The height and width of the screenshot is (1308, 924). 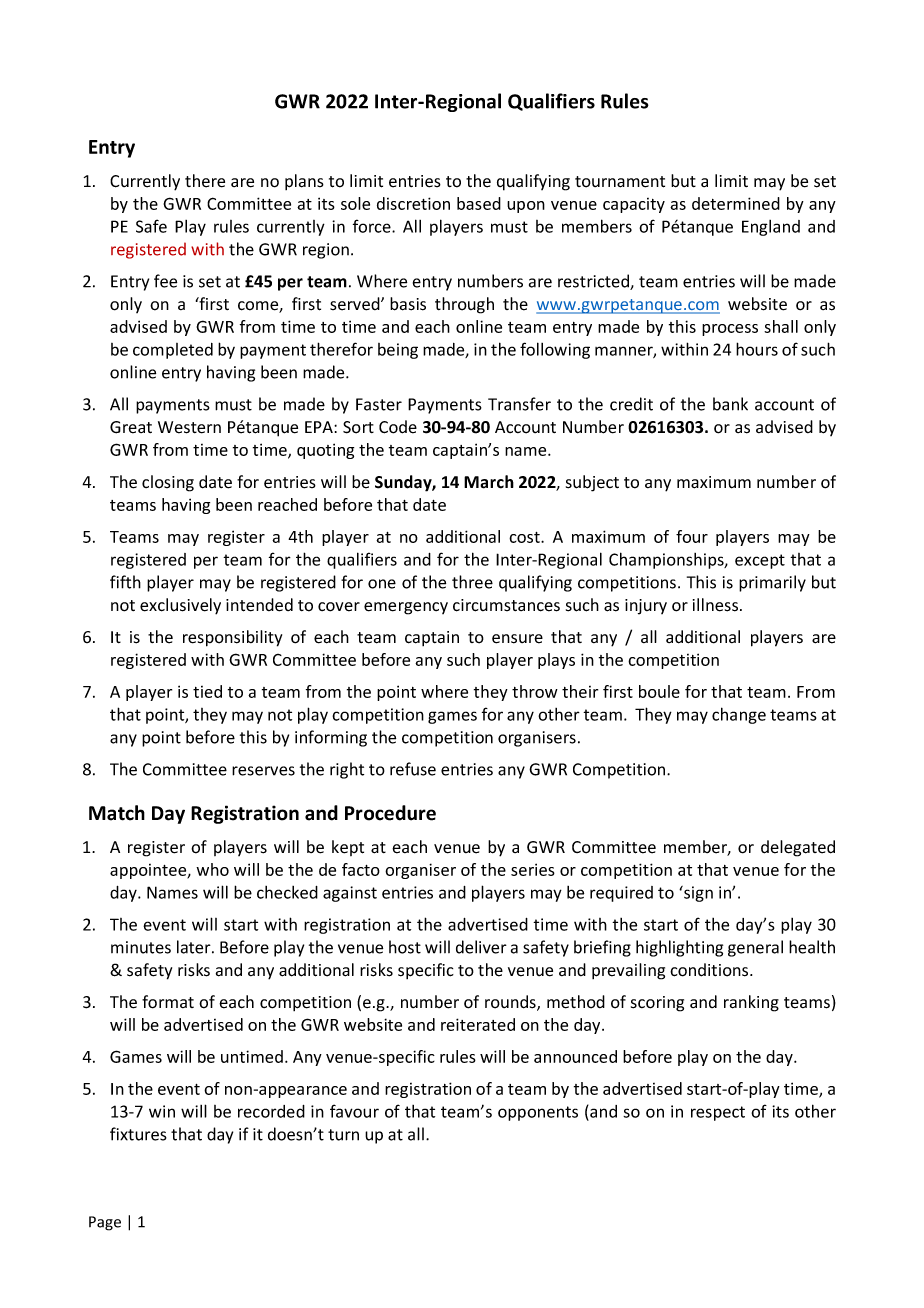 What do you see at coordinates (165, 281) in the screenshot?
I see `fee` at bounding box center [165, 281].
